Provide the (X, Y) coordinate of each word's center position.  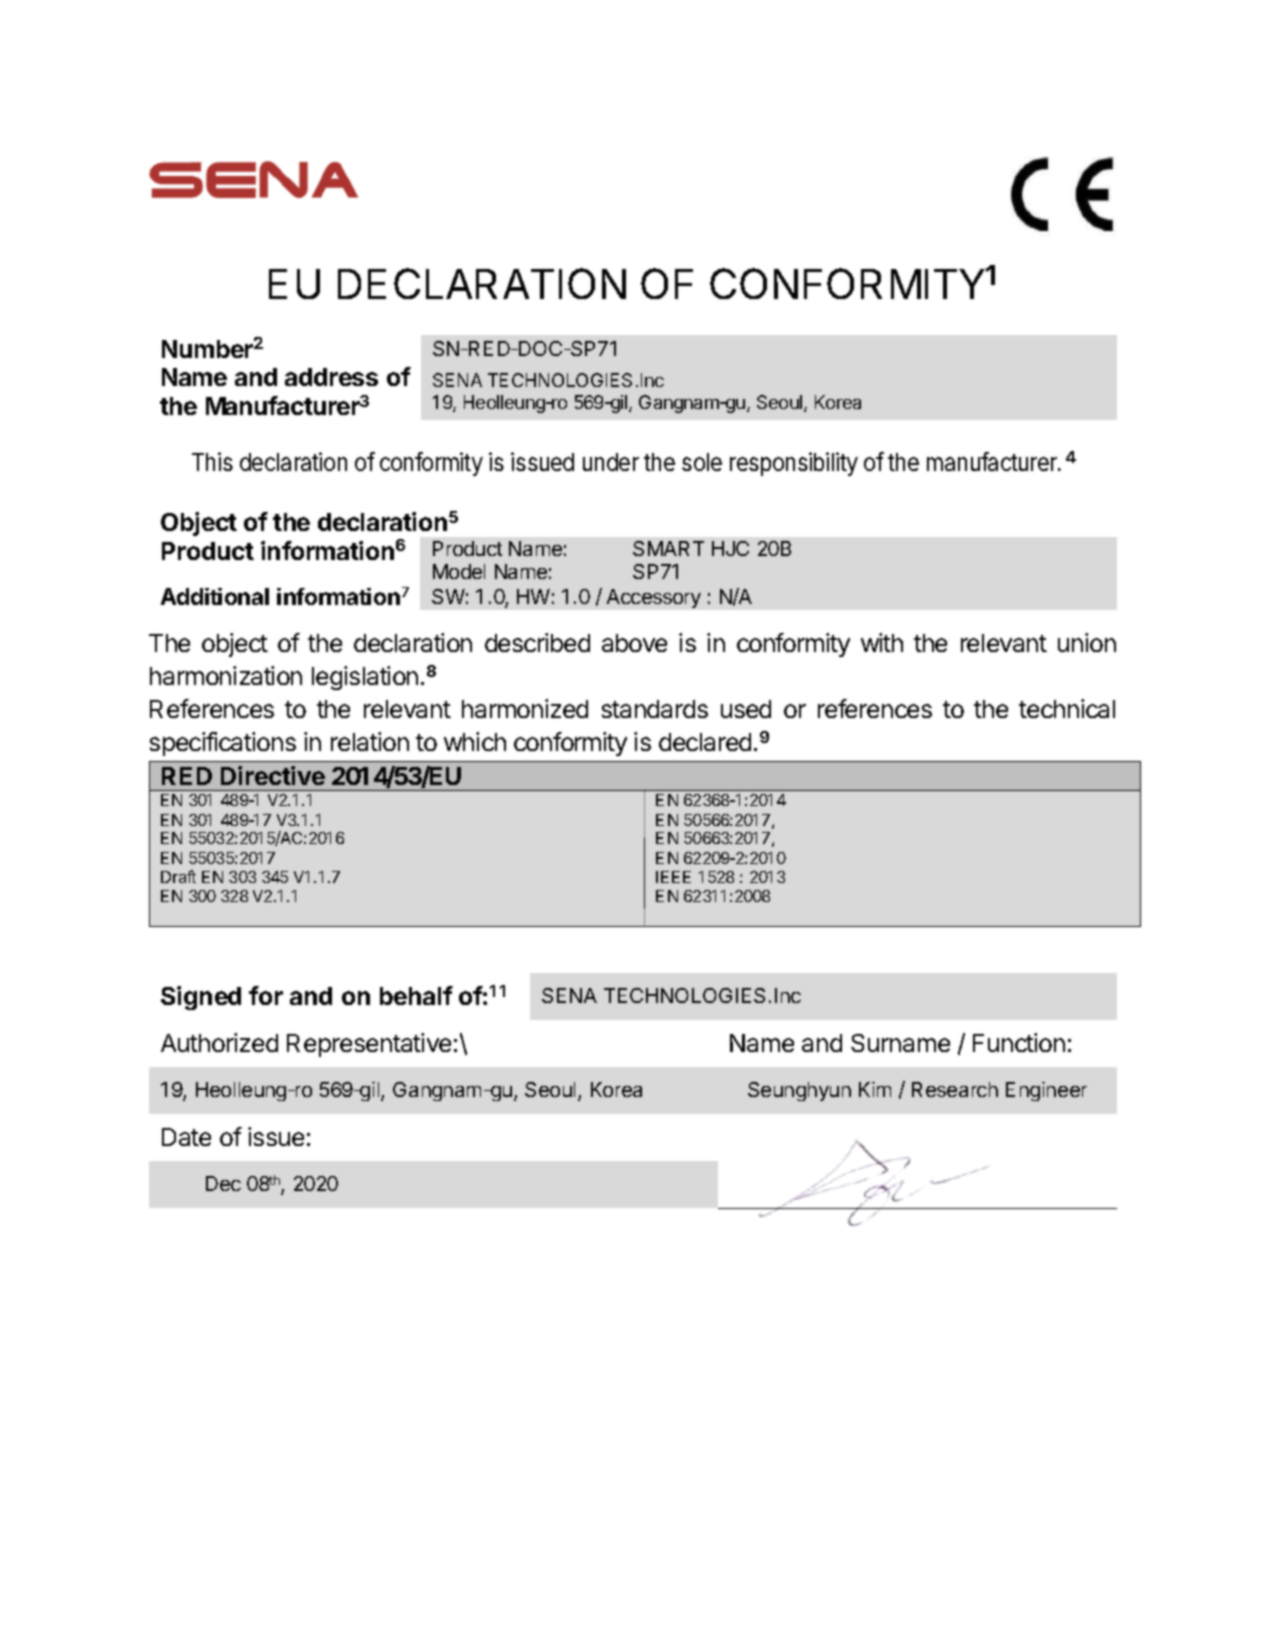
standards (655, 709)
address (331, 377)
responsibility (794, 464)
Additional (215, 596)
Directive (273, 775)
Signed (201, 998)
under (611, 462)
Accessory (654, 598)
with (882, 642)
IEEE (673, 877)
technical (1067, 708)
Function (1019, 1042)
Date (186, 1137)
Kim (875, 1089)
